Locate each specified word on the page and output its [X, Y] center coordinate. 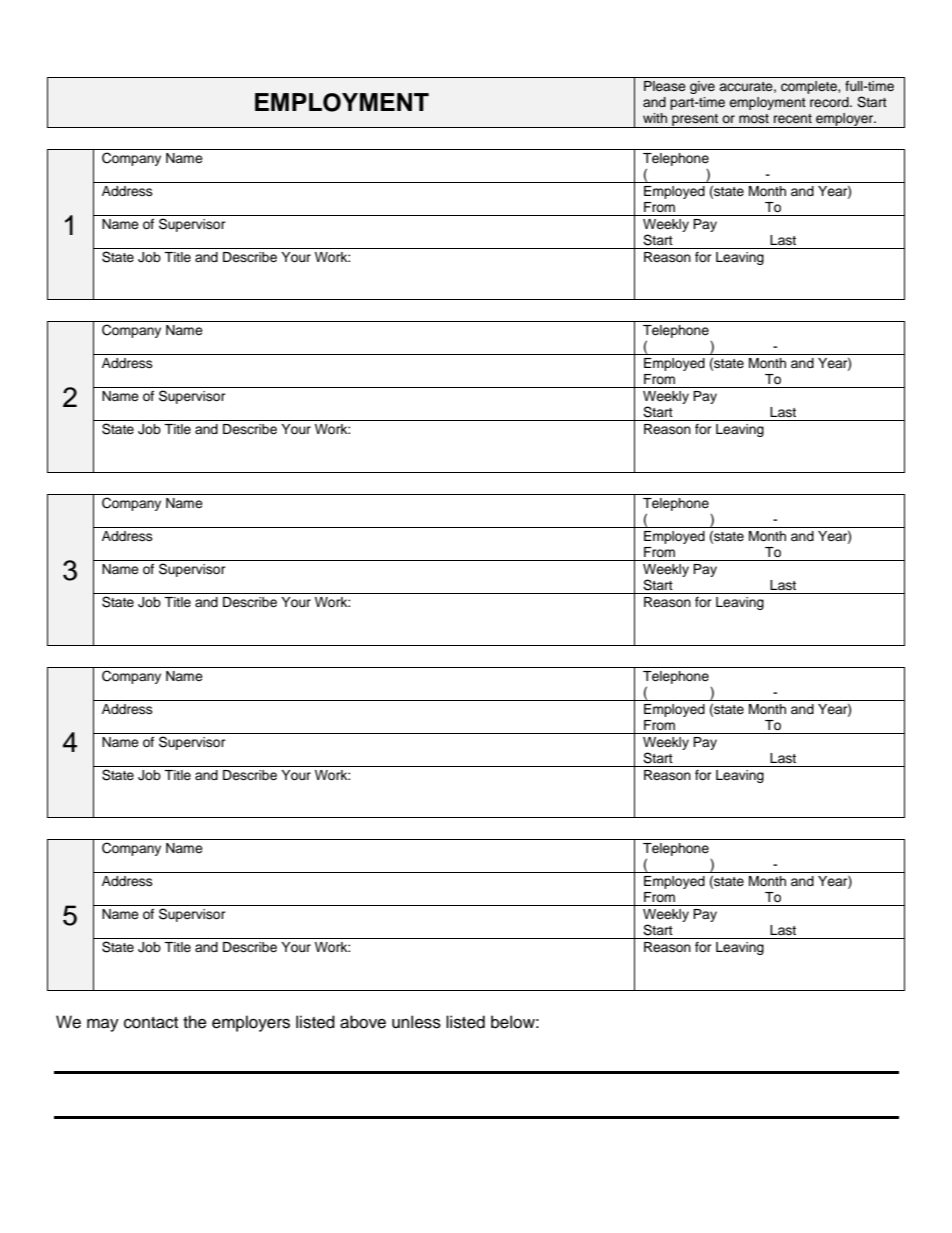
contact [151, 1023]
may [103, 1025]
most [754, 118]
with [655, 118]
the [195, 1022]
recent [793, 118]
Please [665, 86]
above [363, 1022]
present [695, 121]
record [830, 102]
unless [416, 1022]
